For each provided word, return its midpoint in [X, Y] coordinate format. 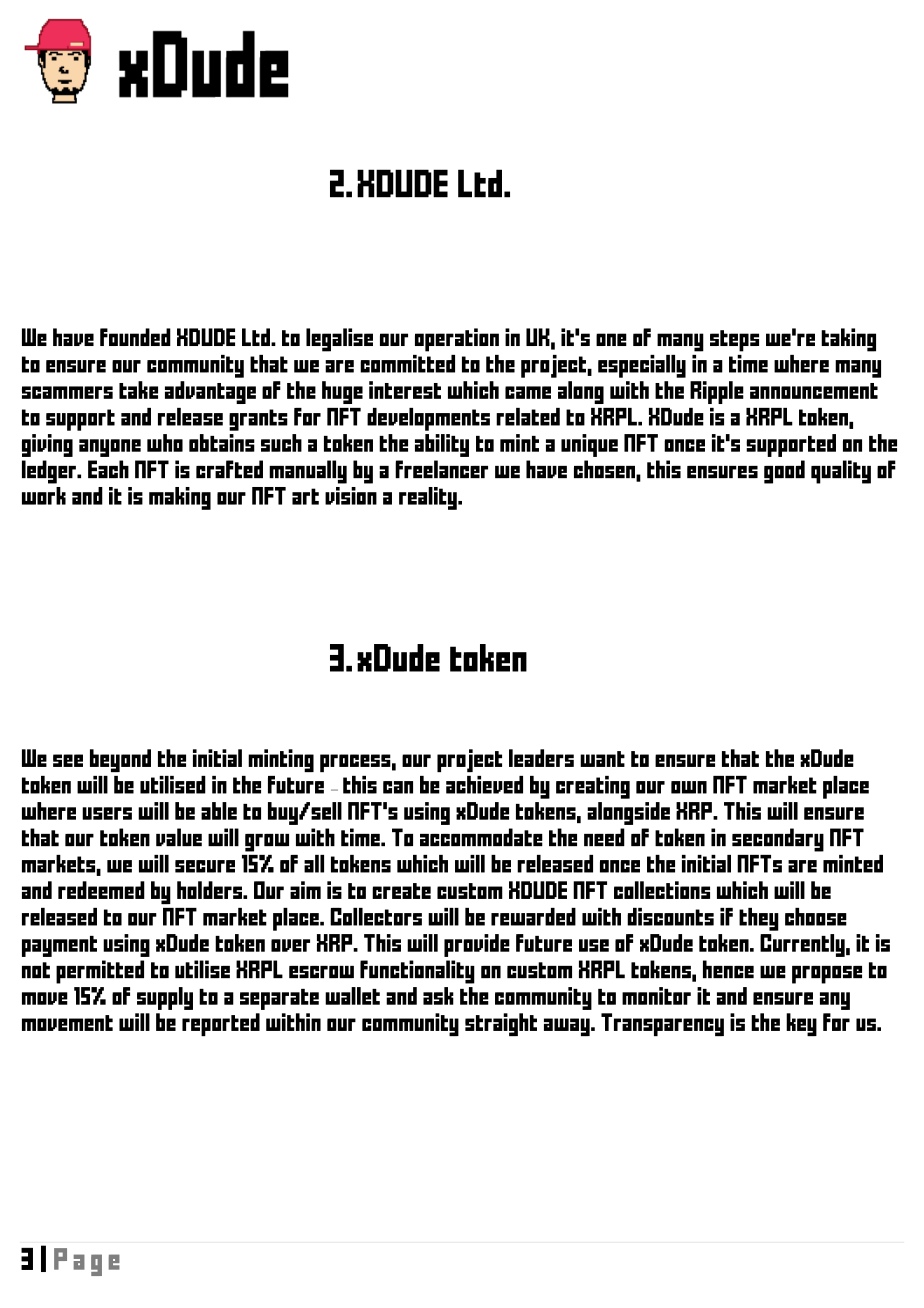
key [801, 1024]
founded [135, 337]
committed [407, 364]
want [602, 759]
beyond [120, 760]
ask [438, 996]
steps [734, 341]
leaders [541, 758]
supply [165, 998]
